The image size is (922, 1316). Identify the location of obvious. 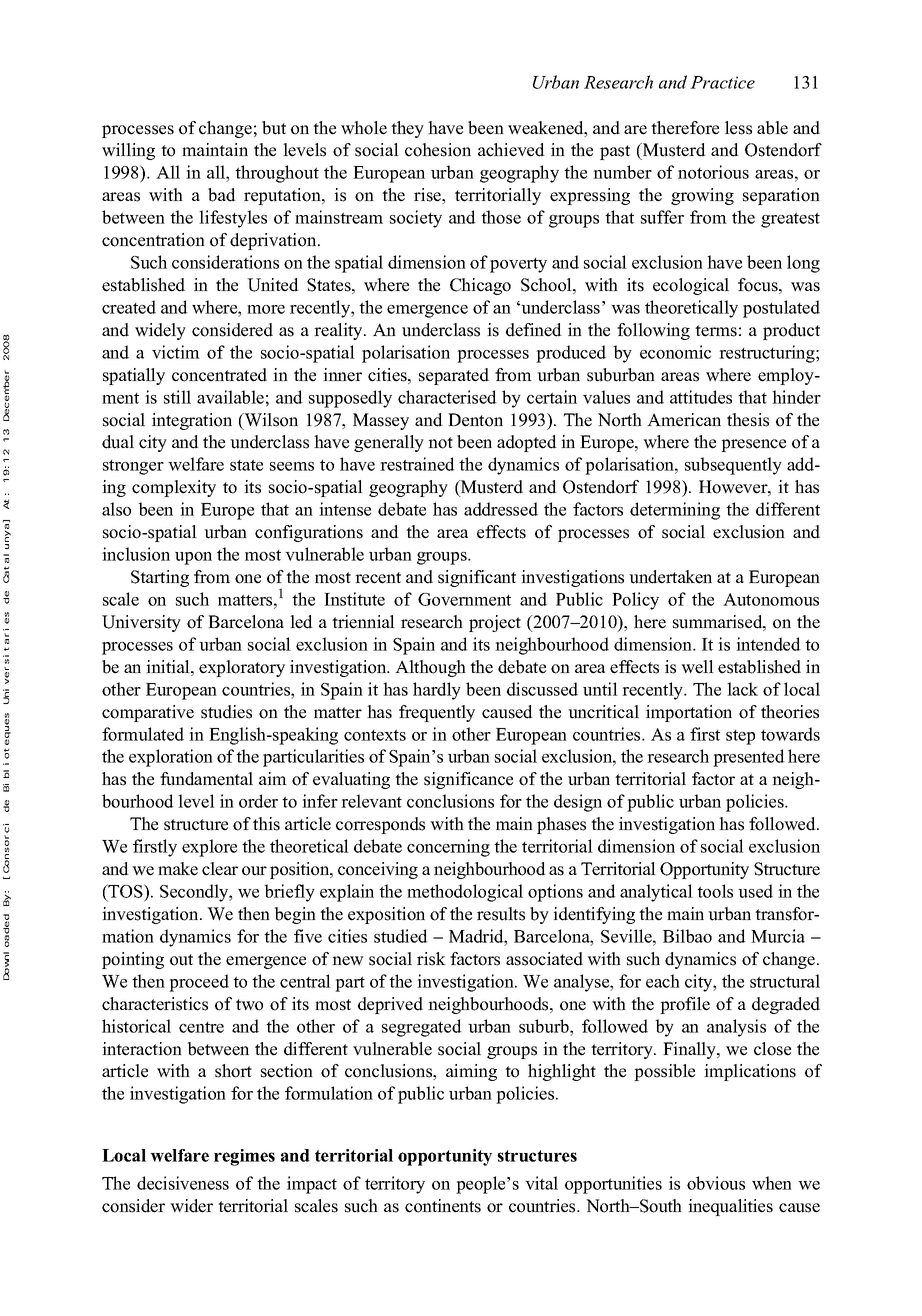
(716, 1183).
